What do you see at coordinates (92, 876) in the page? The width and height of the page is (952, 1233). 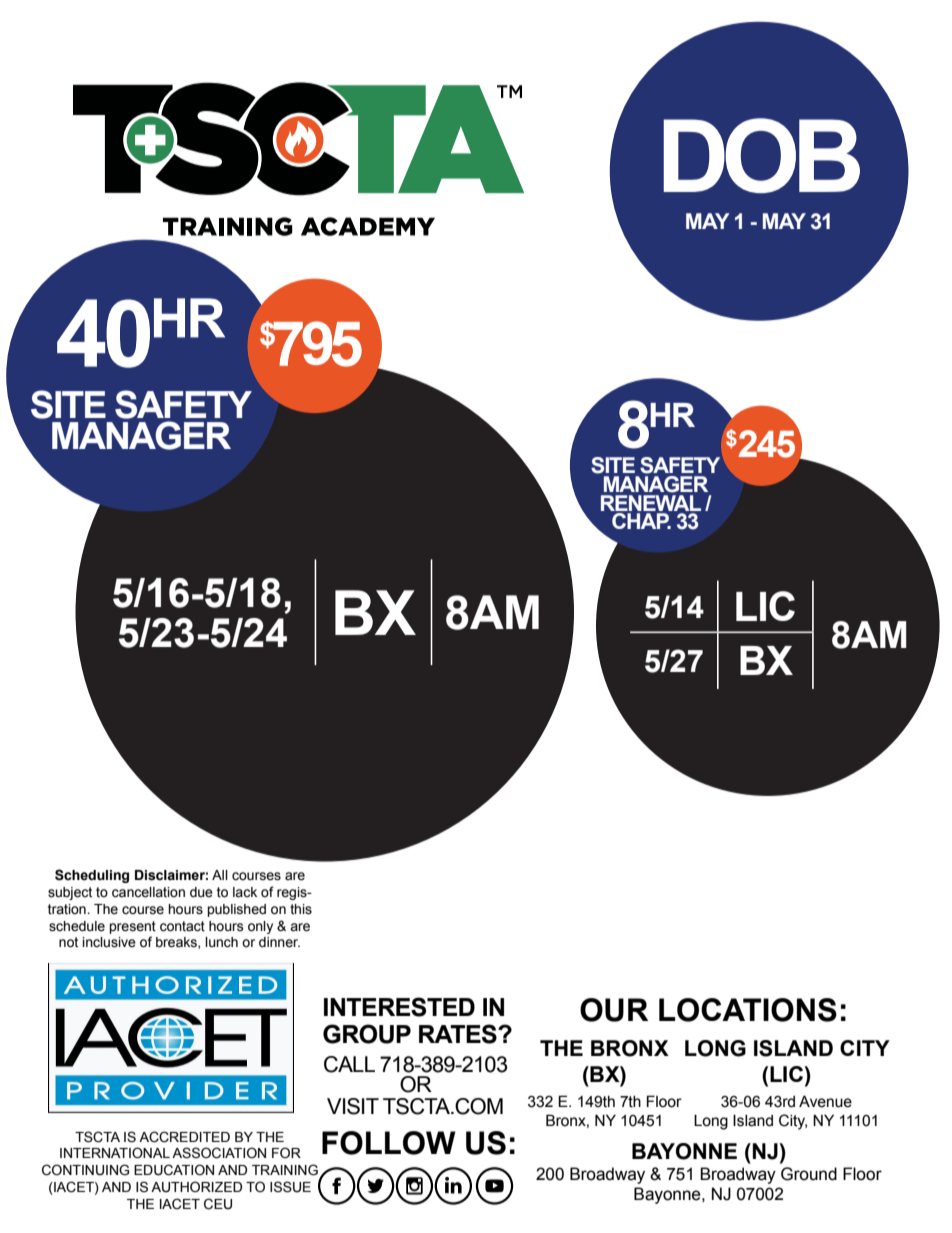 I see `Scheduling` at bounding box center [92, 876].
